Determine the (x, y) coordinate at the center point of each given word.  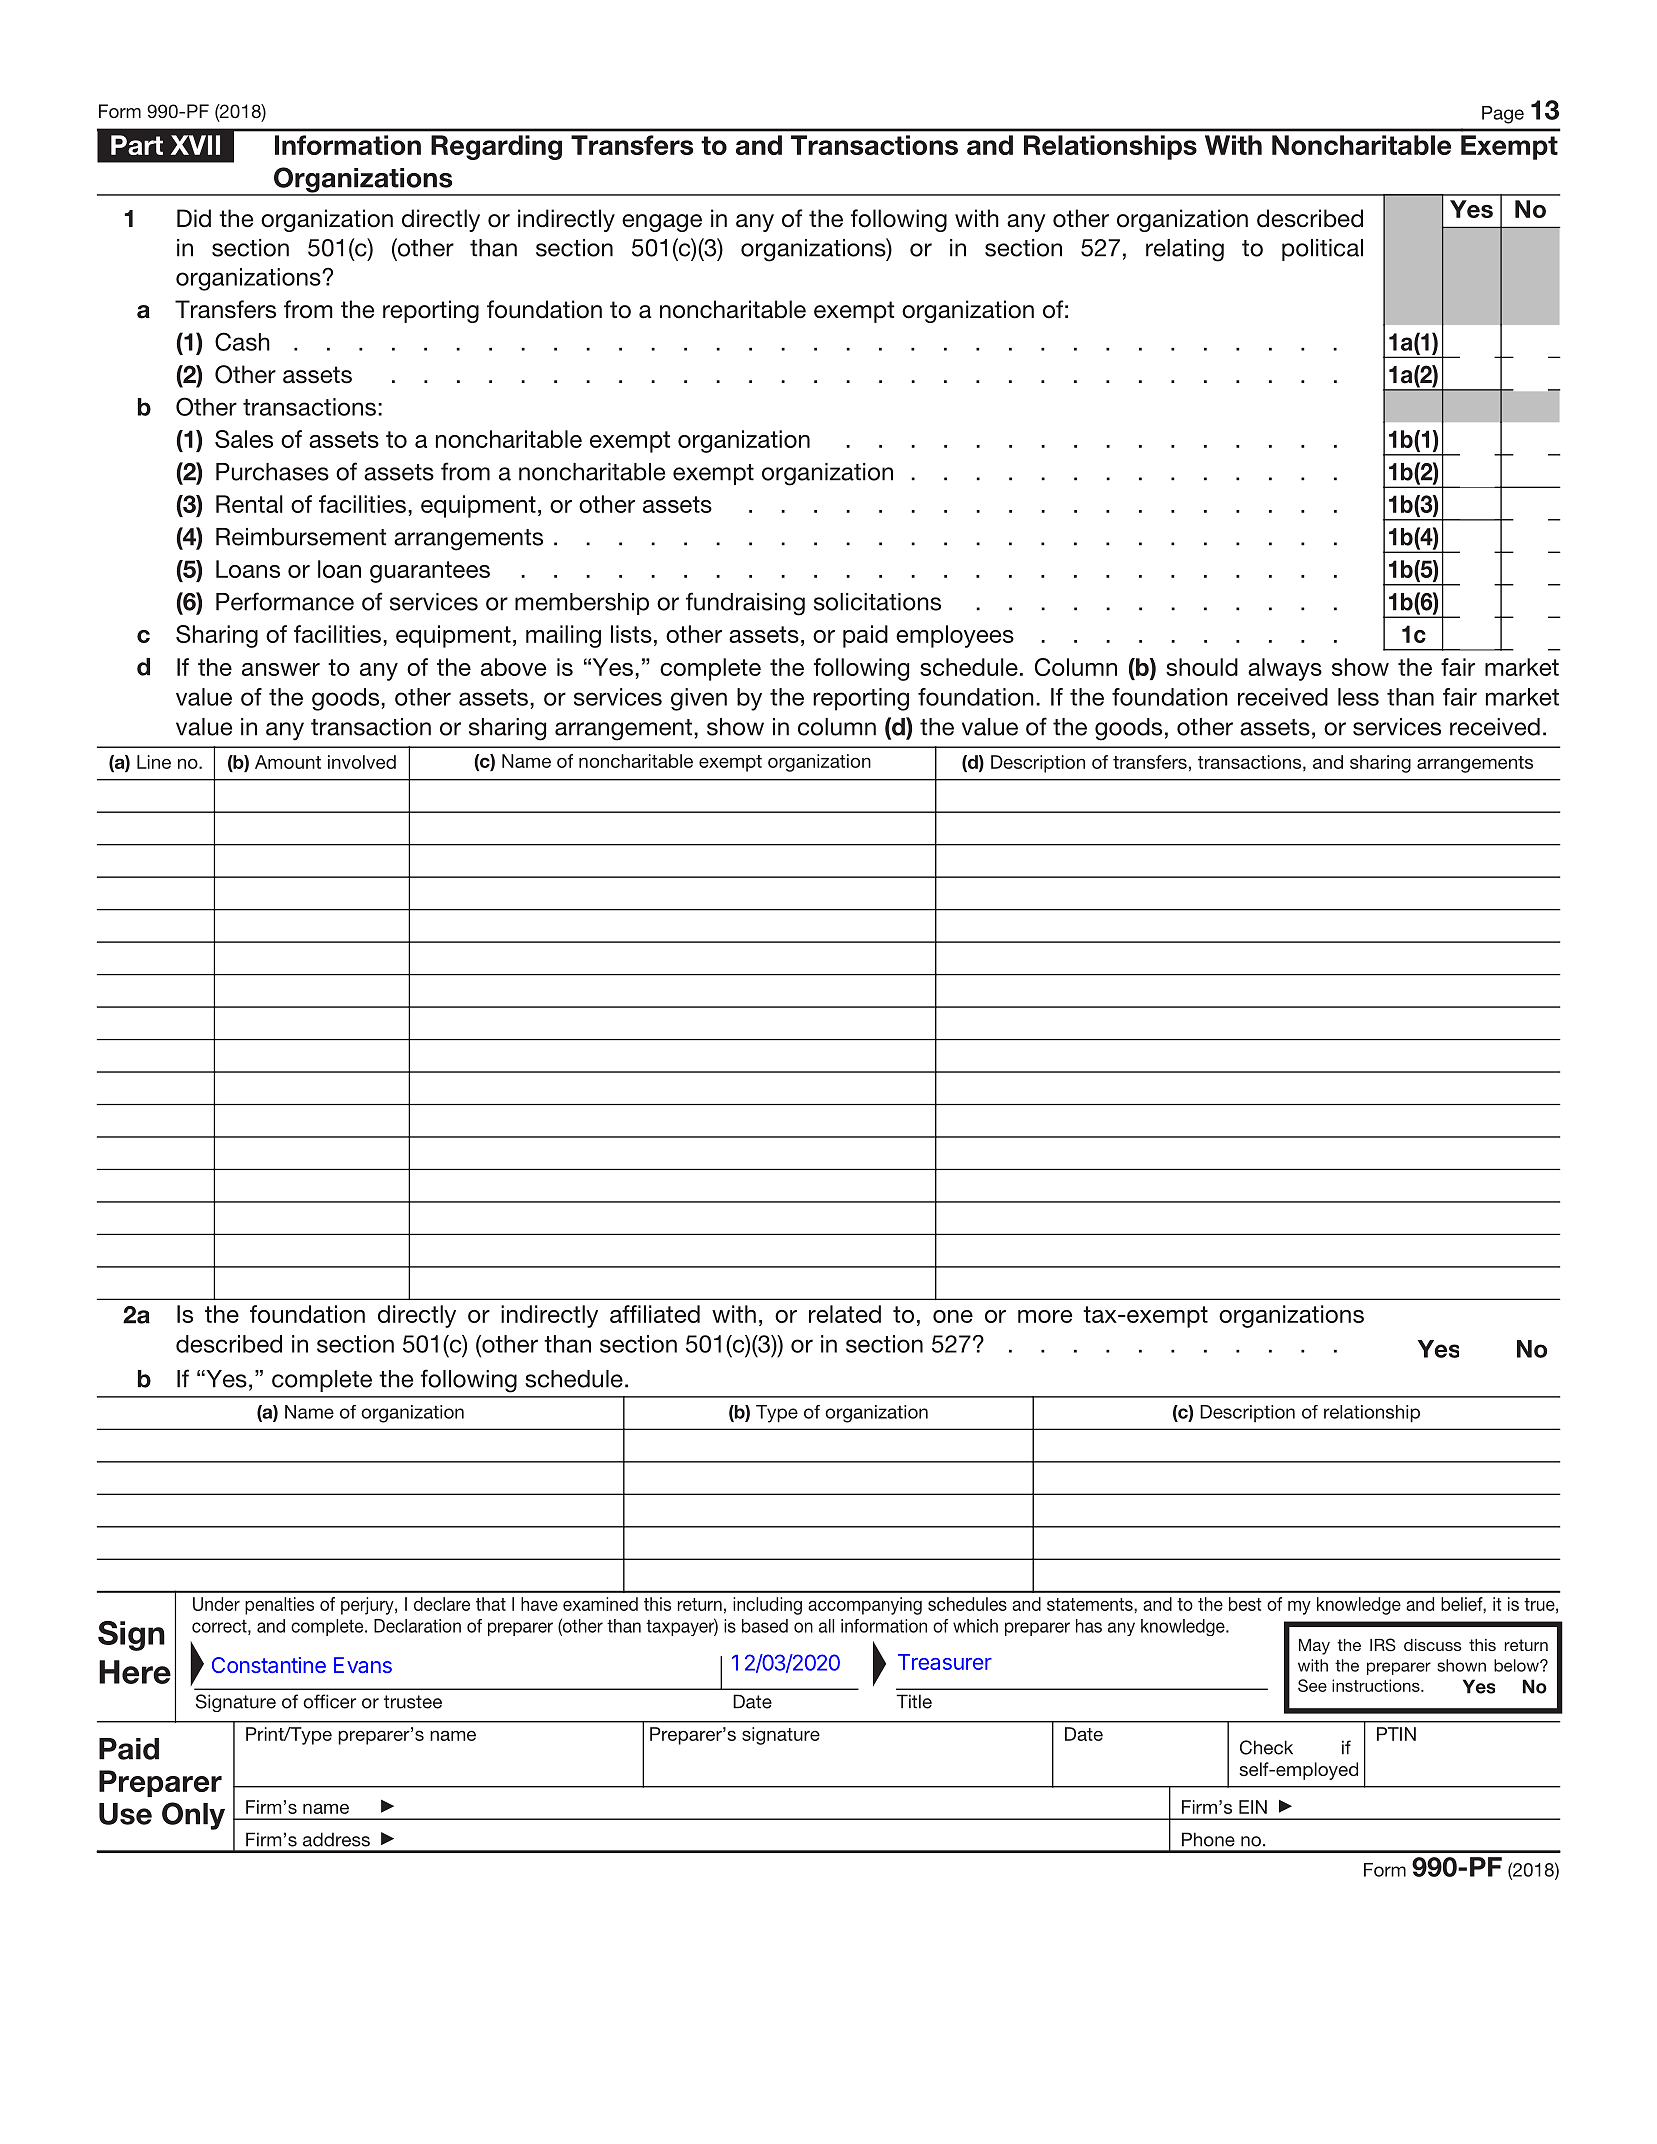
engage (662, 223)
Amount (288, 762)
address (336, 1839)
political (1322, 250)
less (1358, 697)
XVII (195, 145)
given (699, 699)
